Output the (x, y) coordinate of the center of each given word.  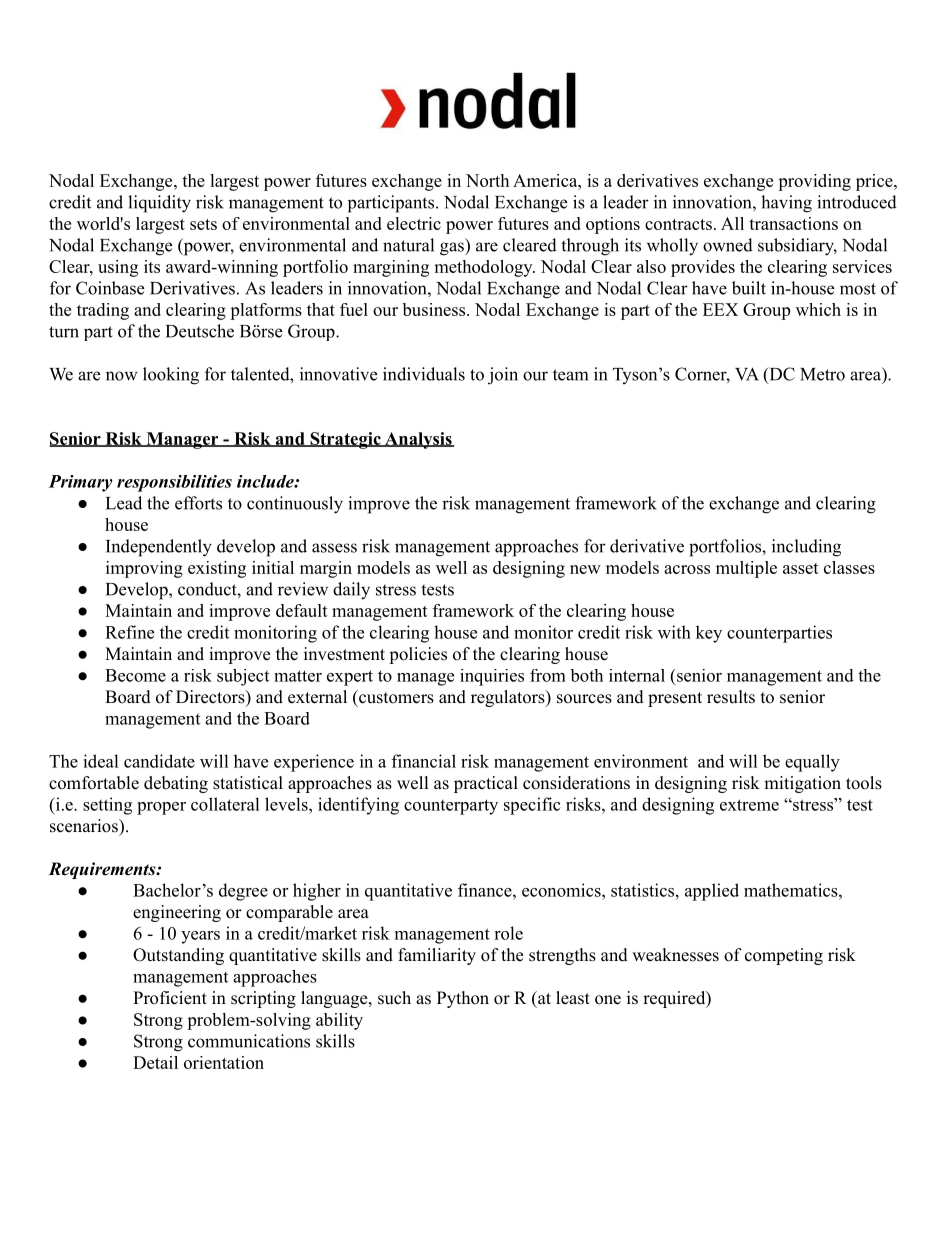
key (709, 634)
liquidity (159, 204)
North (487, 180)
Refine (129, 632)
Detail (155, 1062)
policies (418, 655)
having (786, 204)
